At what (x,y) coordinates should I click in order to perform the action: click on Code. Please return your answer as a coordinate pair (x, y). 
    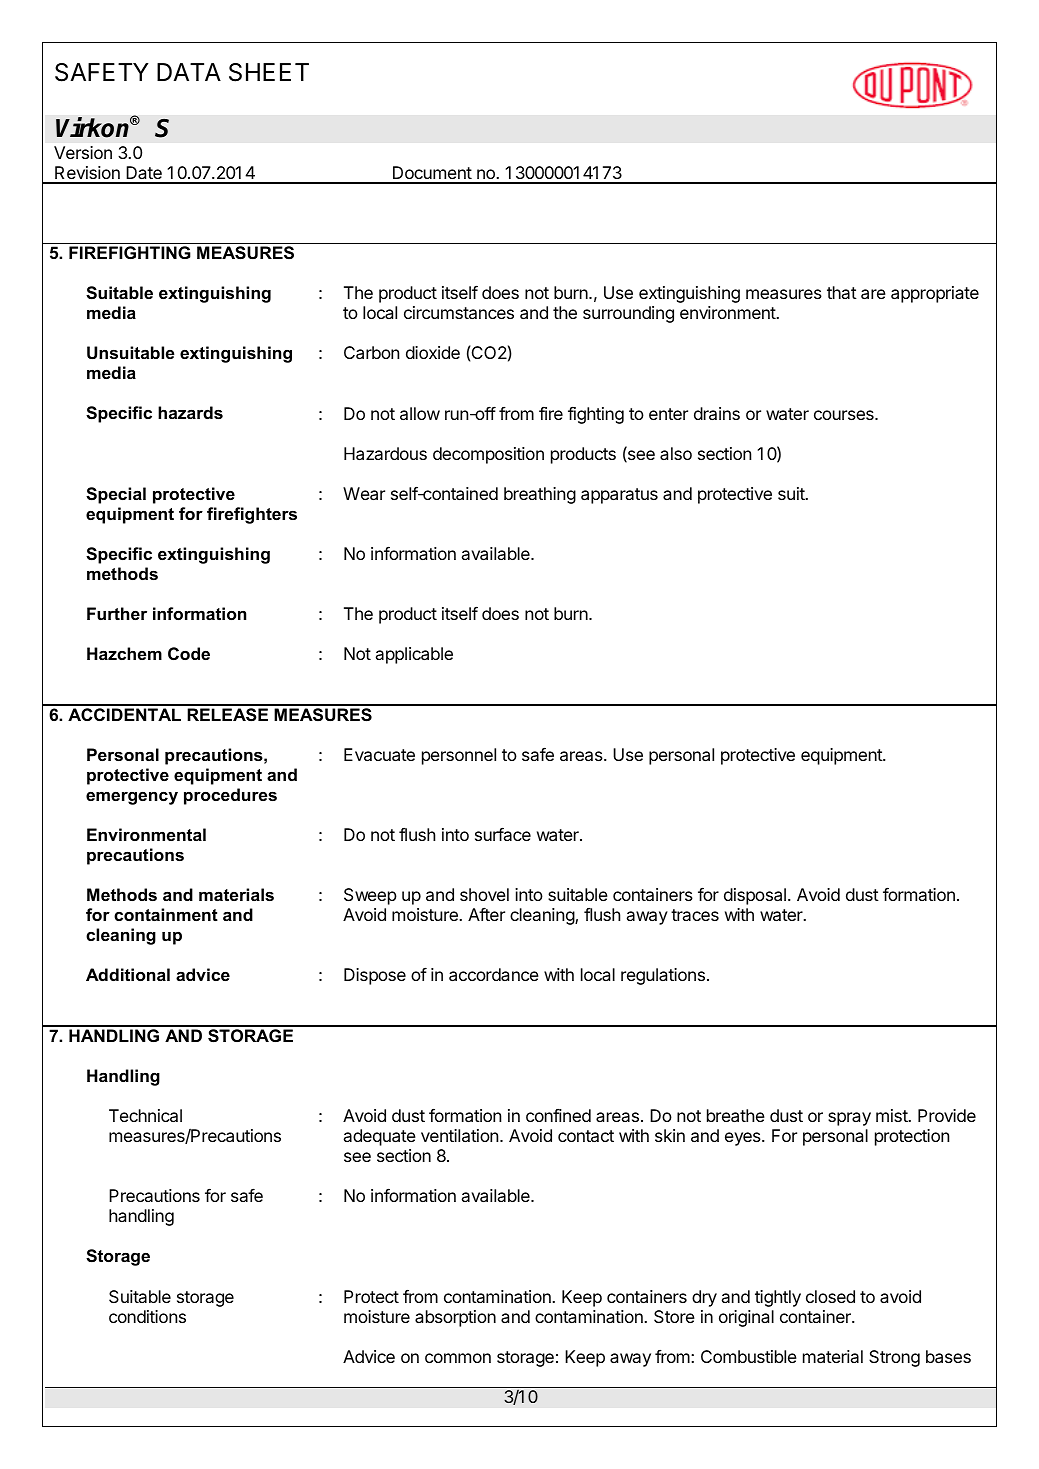
    Looking at the image, I should click on (189, 653).
